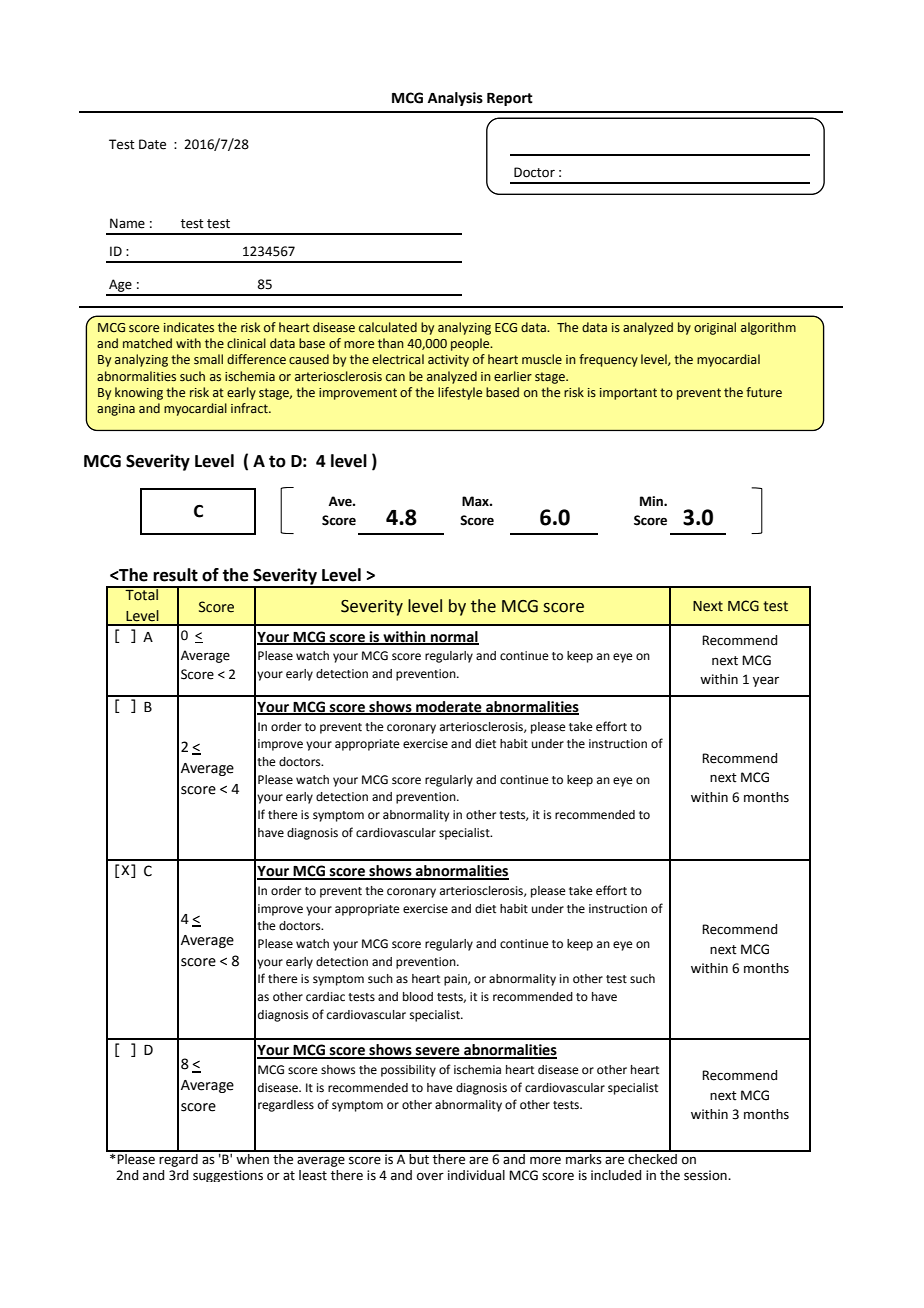 Image resolution: width=924 pixels, height=1308 pixels. I want to click on session, so click(706, 1175).
